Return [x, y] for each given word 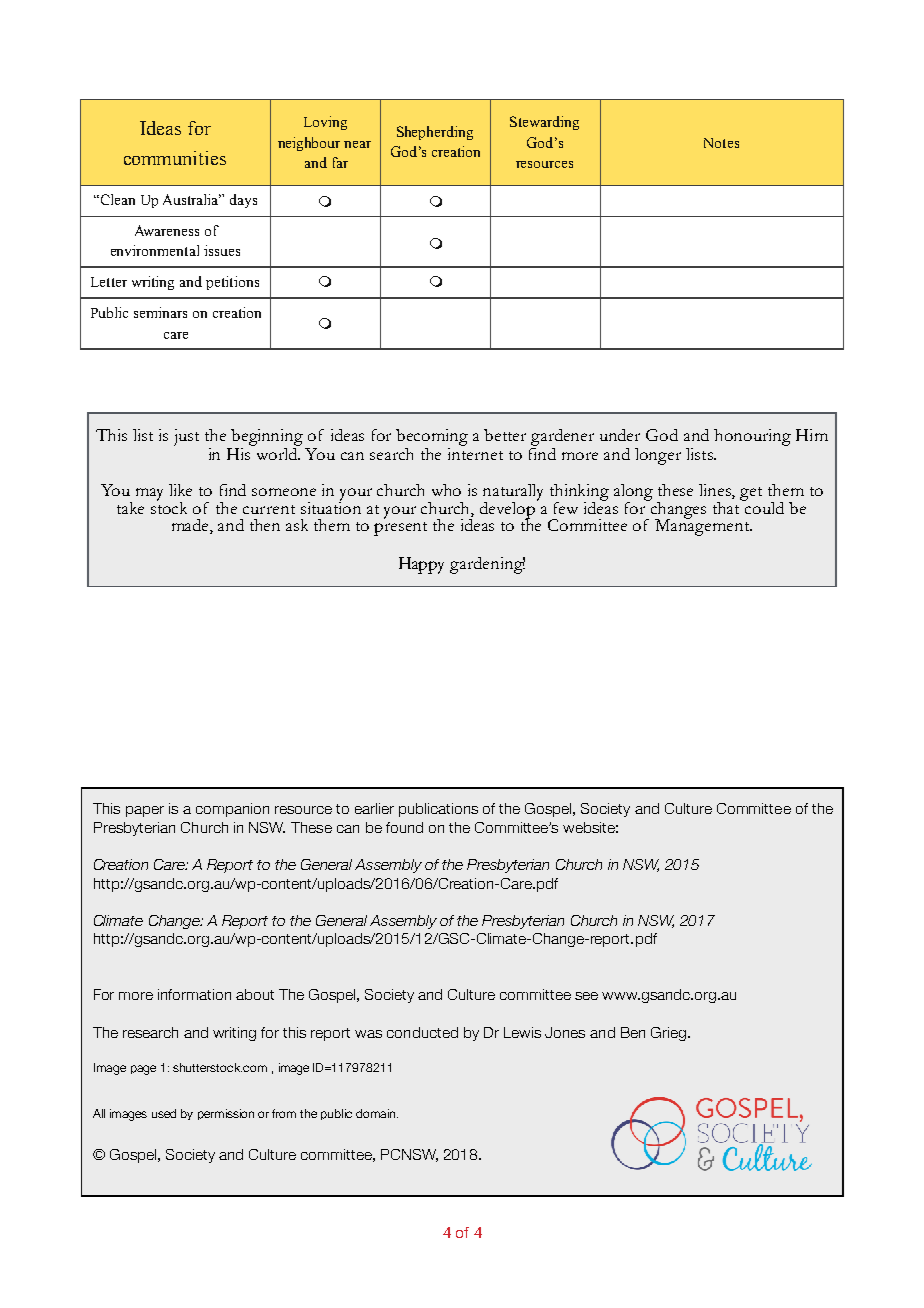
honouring [752, 437]
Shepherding [435, 133]
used [164, 1113]
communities [175, 158]
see [586, 996]
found [404, 827]
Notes [721, 143]
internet [475, 452]
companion [232, 810]
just [186, 437]
